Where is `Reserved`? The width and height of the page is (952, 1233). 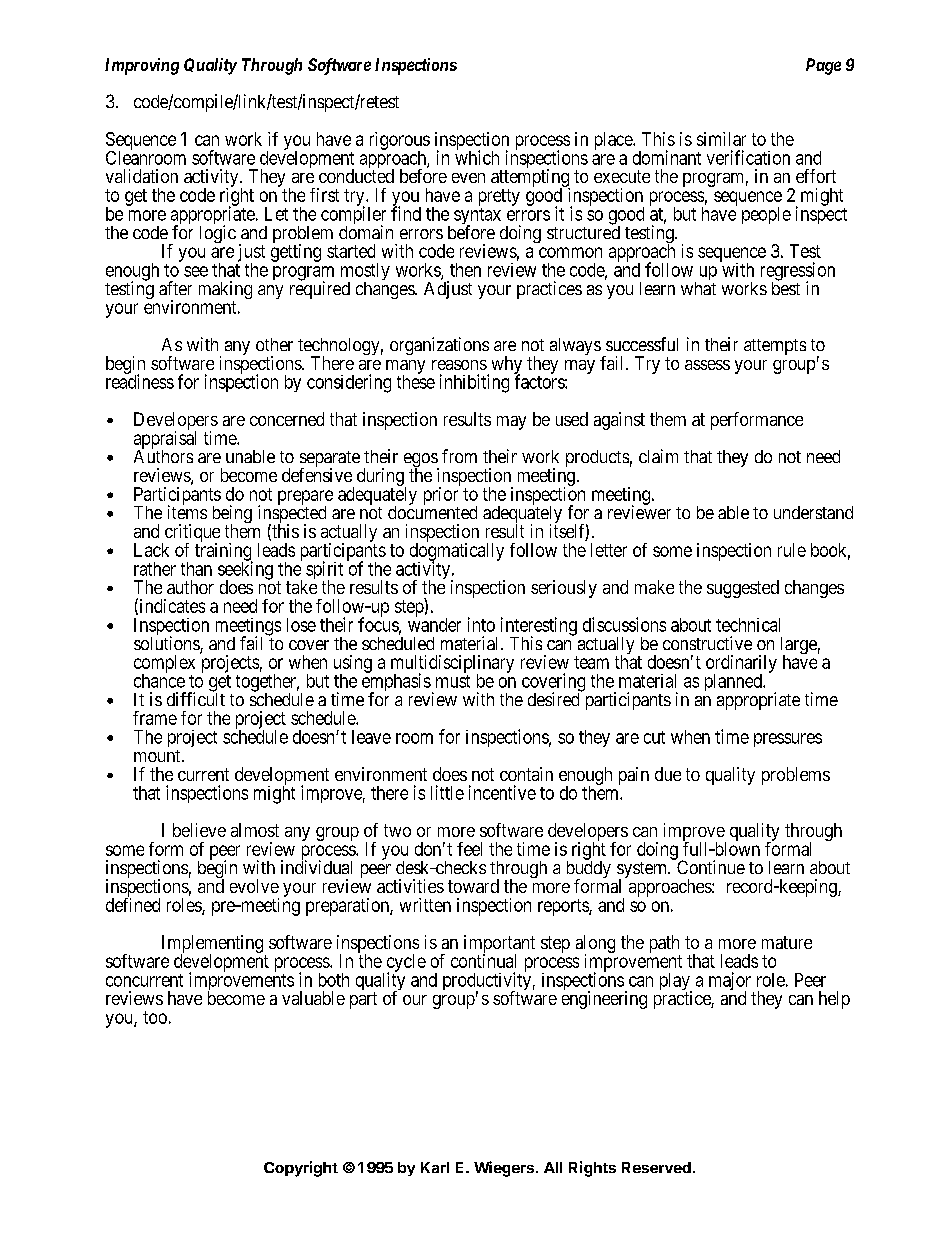
Reserved is located at coordinates (656, 1167).
